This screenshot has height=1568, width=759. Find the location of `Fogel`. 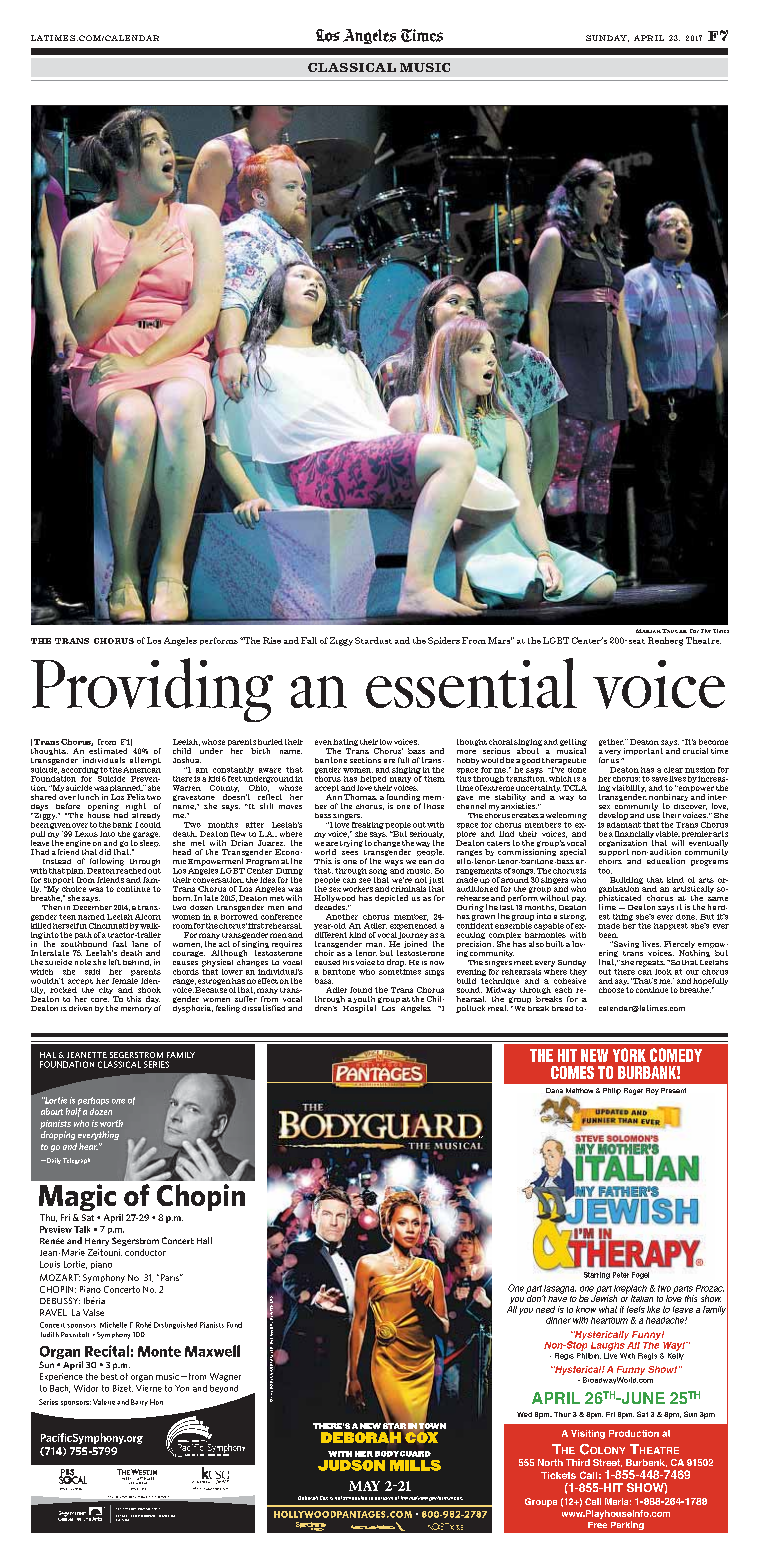

Fogel is located at coordinates (640, 1275).
